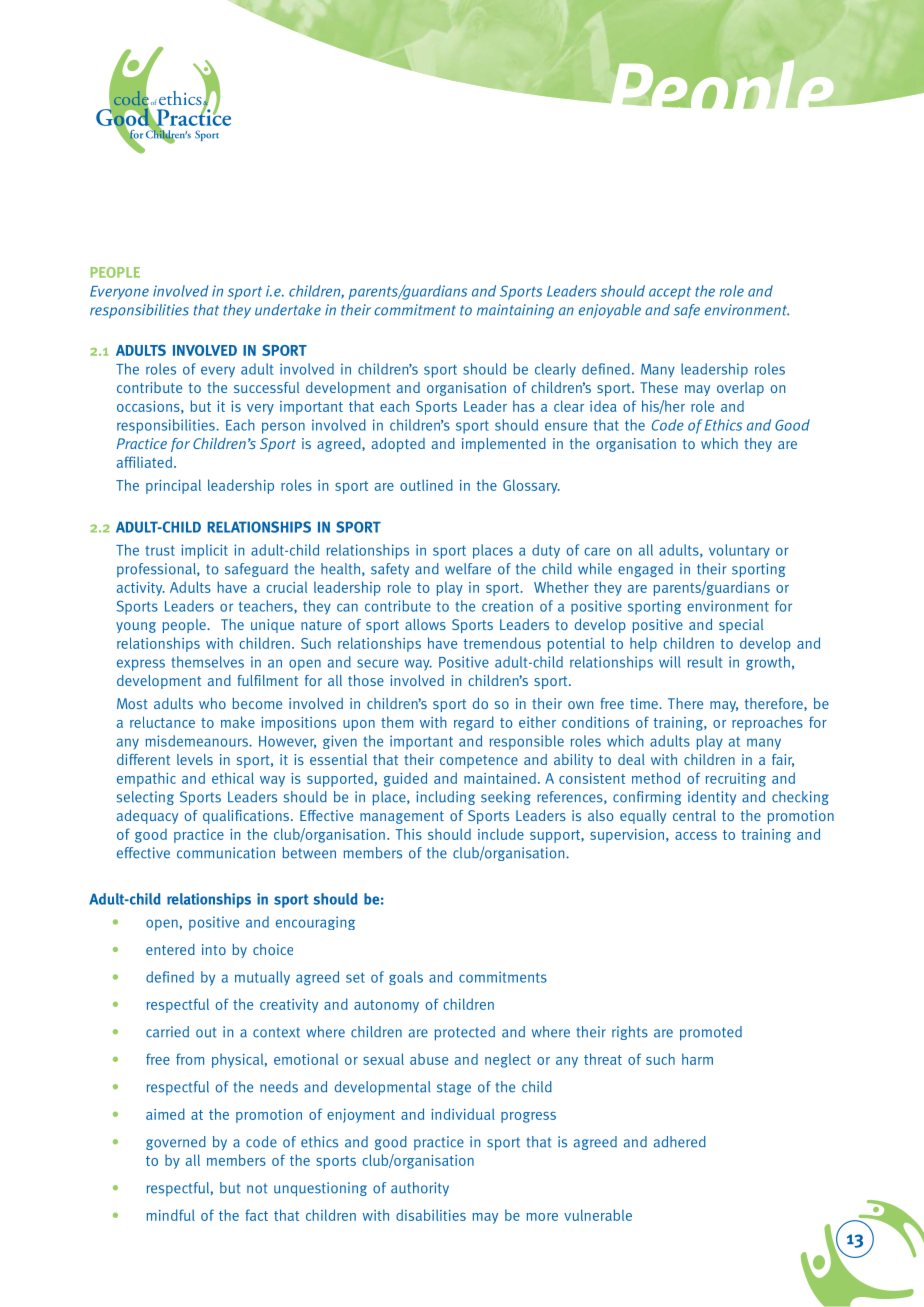 The height and width of the image is (1307, 924). I want to click on adhered, so click(680, 1142).
